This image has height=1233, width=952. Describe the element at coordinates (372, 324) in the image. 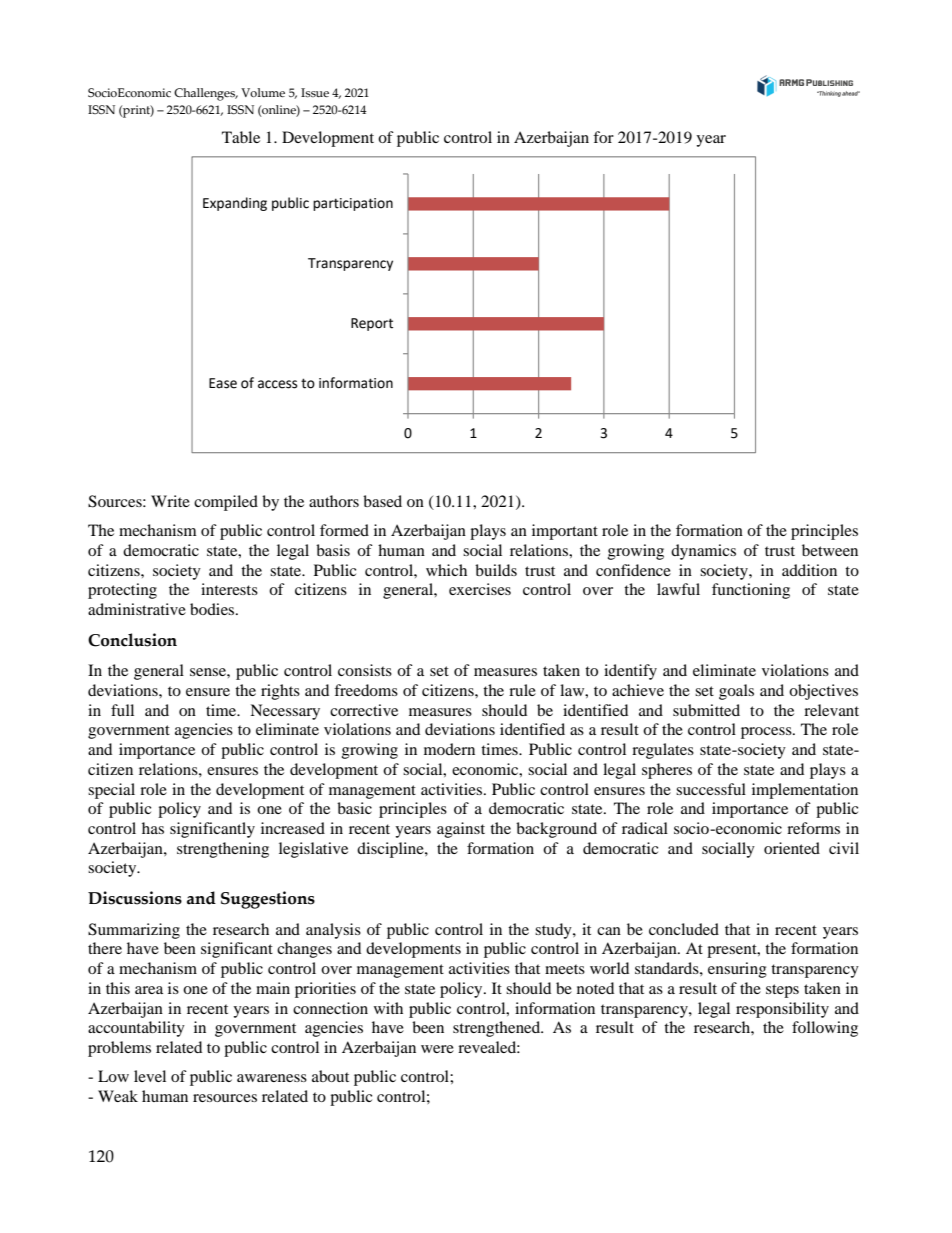

I see `Report` at that location.
